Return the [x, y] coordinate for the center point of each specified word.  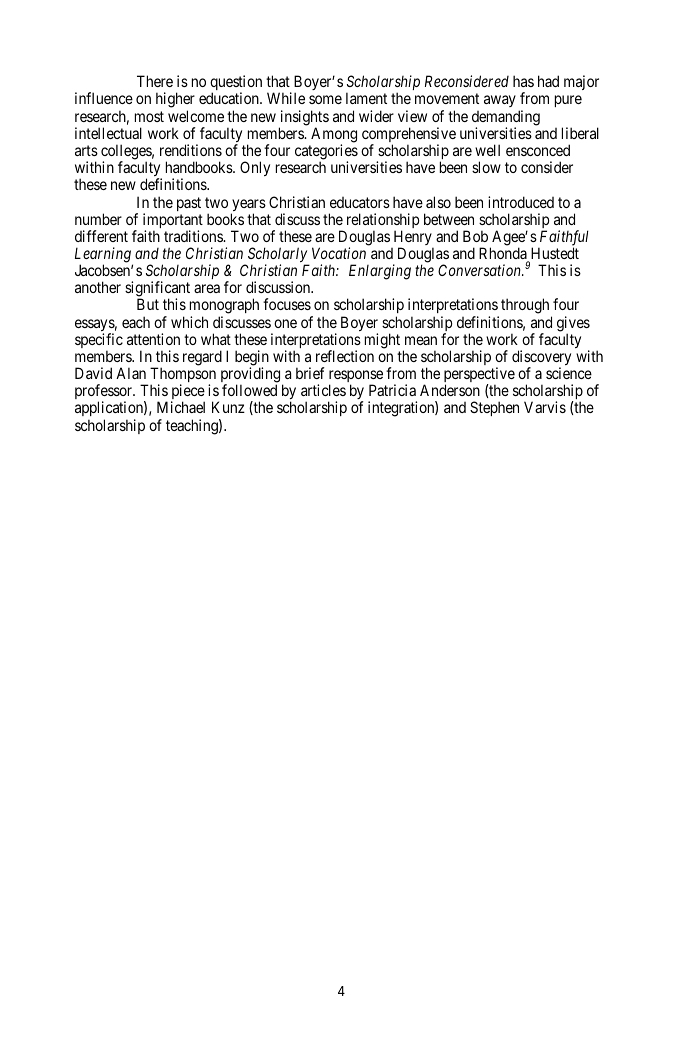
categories [326, 153]
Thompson [183, 376]
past [189, 204]
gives [573, 325]
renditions [191, 150]
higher [175, 101]
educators [360, 202]
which [189, 322]
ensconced [538, 150]
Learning [104, 256]
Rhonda [504, 254]
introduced [521, 202]
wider [376, 116]
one [285, 323]
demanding [506, 119]
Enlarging [380, 272]
